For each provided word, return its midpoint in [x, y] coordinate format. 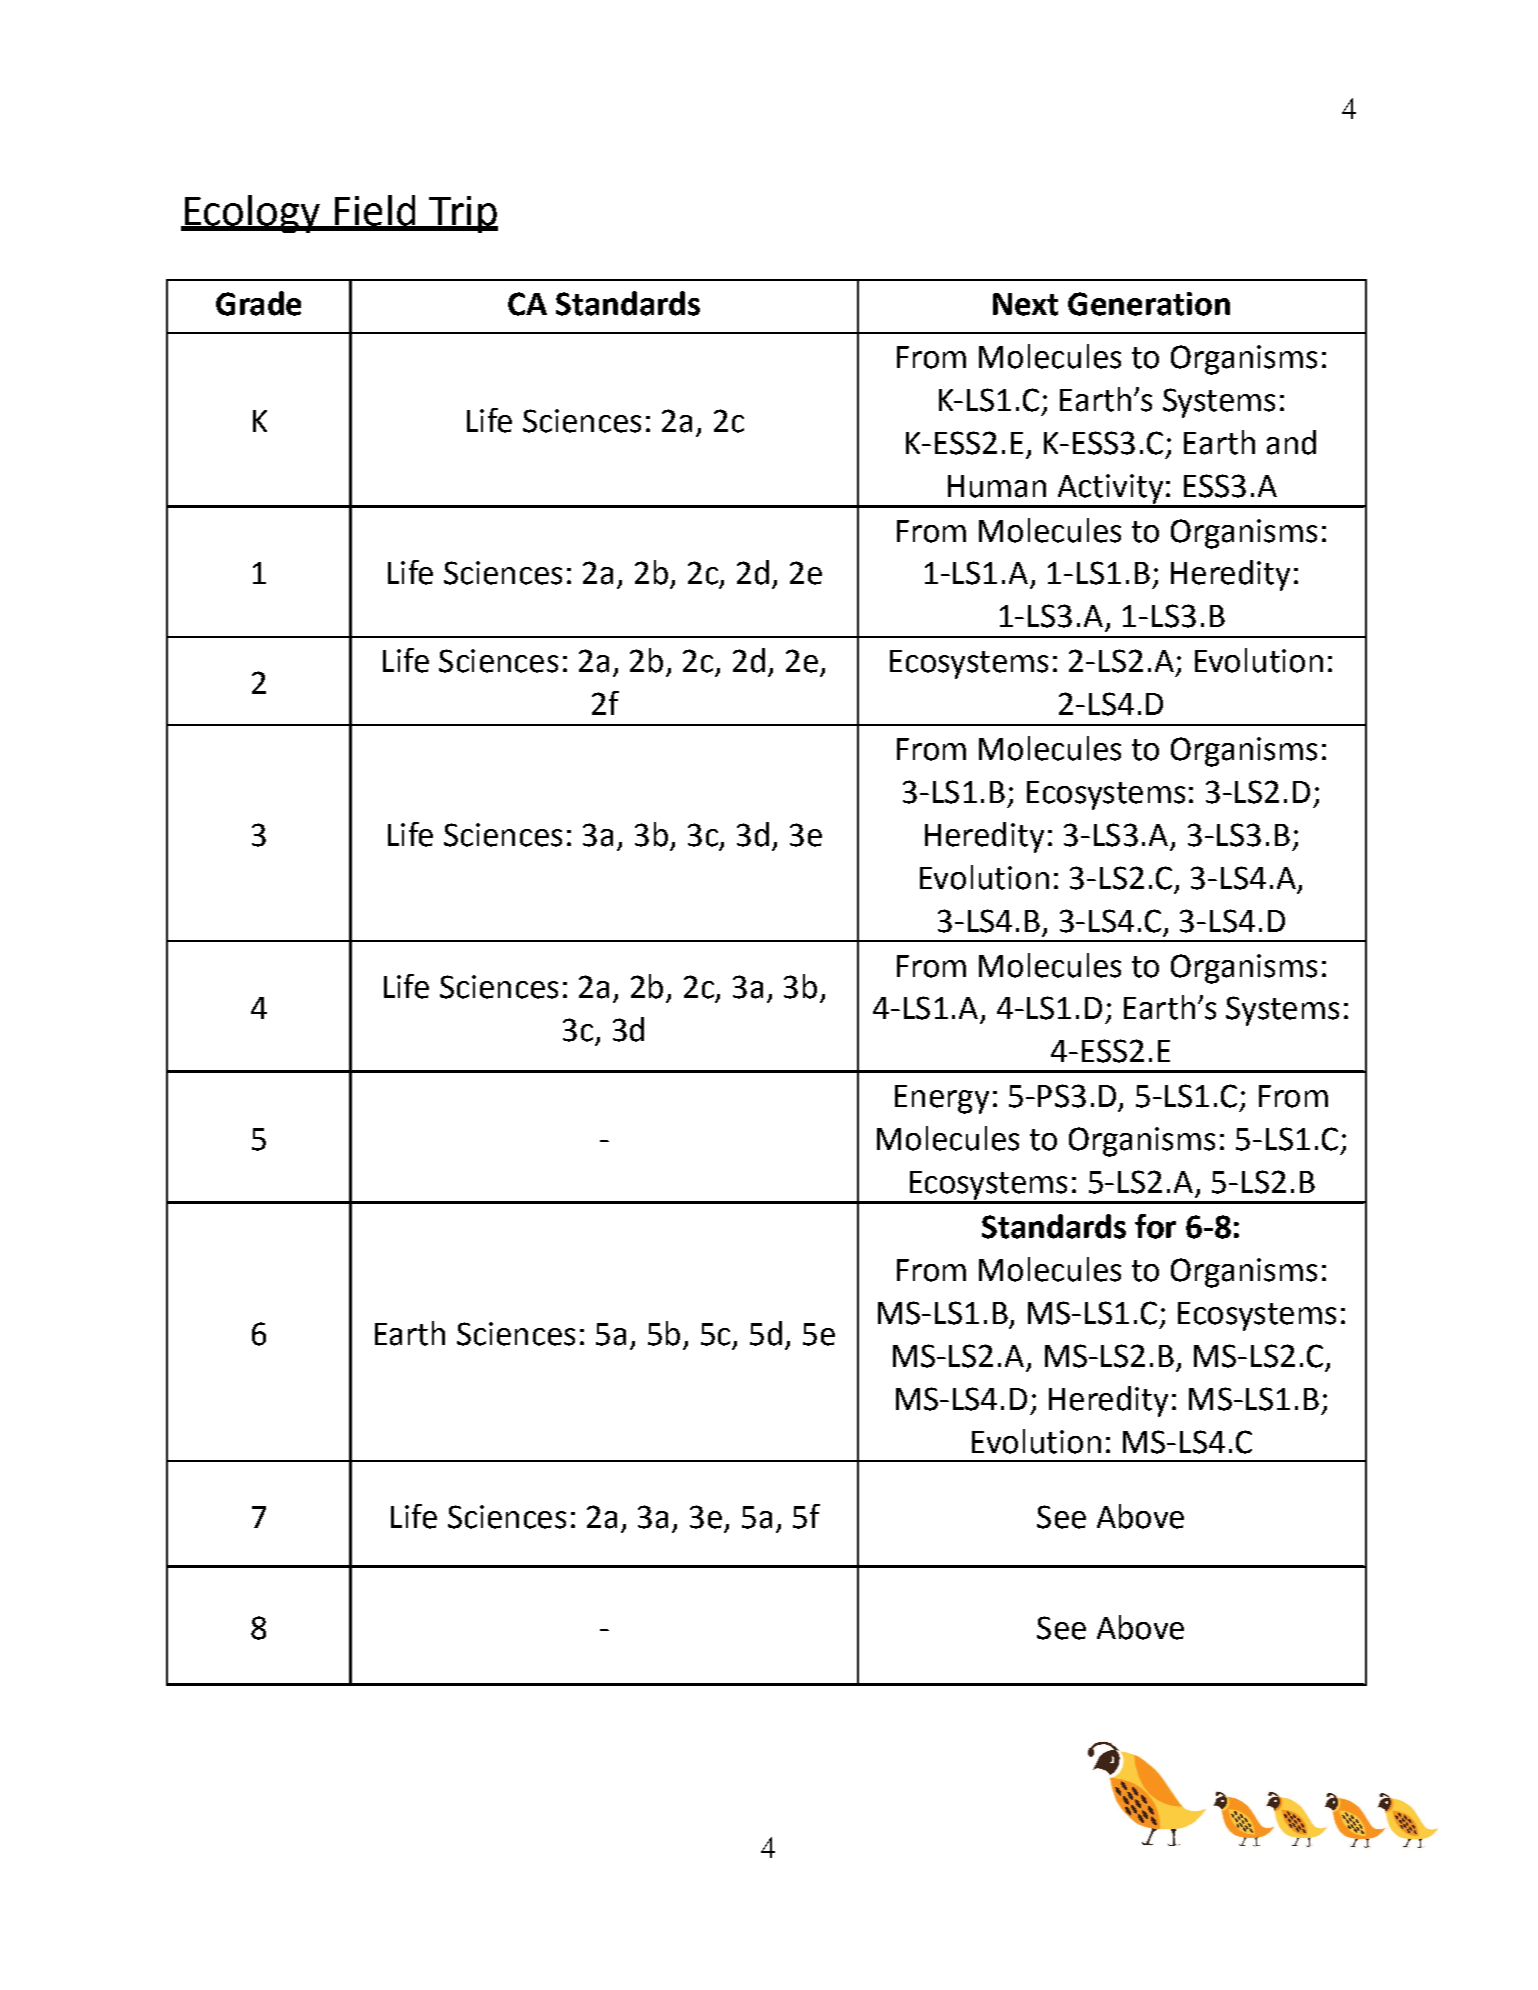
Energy [942, 1099]
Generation [1149, 304]
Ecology [252, 214]
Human [997, 486]
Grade [258, 303]
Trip [462, 214]
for [1155, 1226]
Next [1025, 304]
